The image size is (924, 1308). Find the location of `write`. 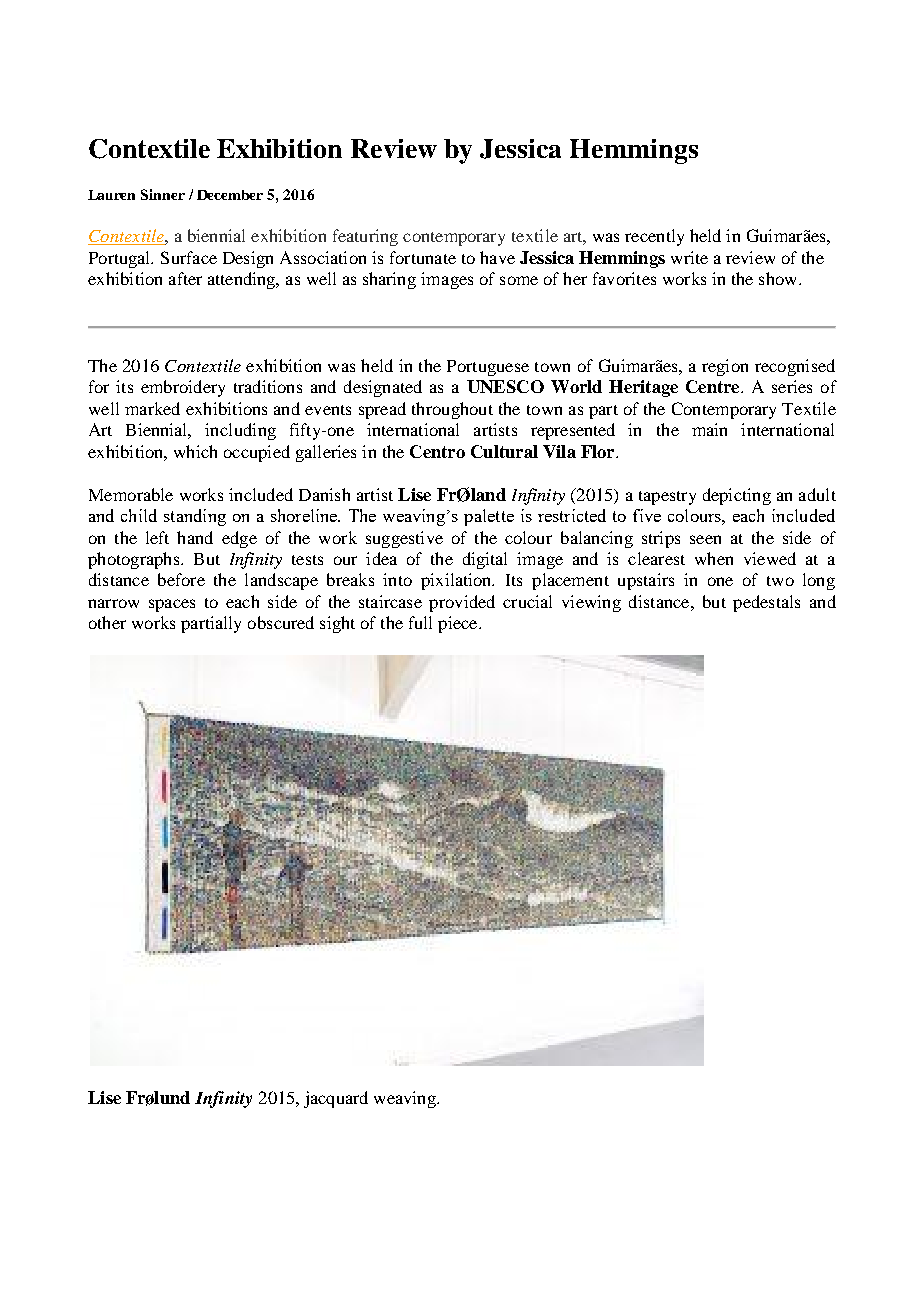

write is located at coordinates (689, 257).
